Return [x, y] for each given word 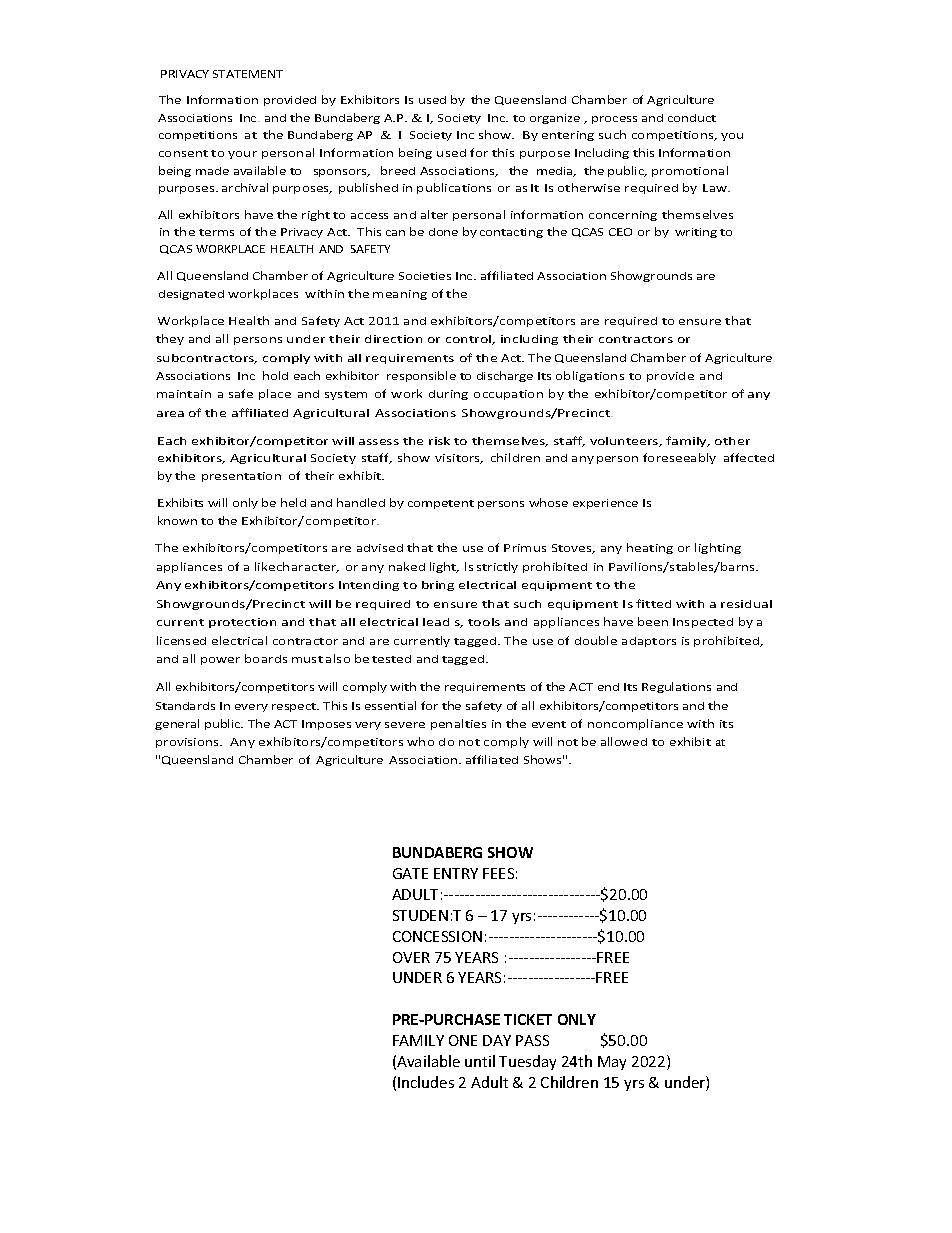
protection [242, 623]
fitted [653, 603]
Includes [426, 1082]
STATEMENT [248, 74]
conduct [692, 118]
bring [438, 586]
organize [555, 119]
